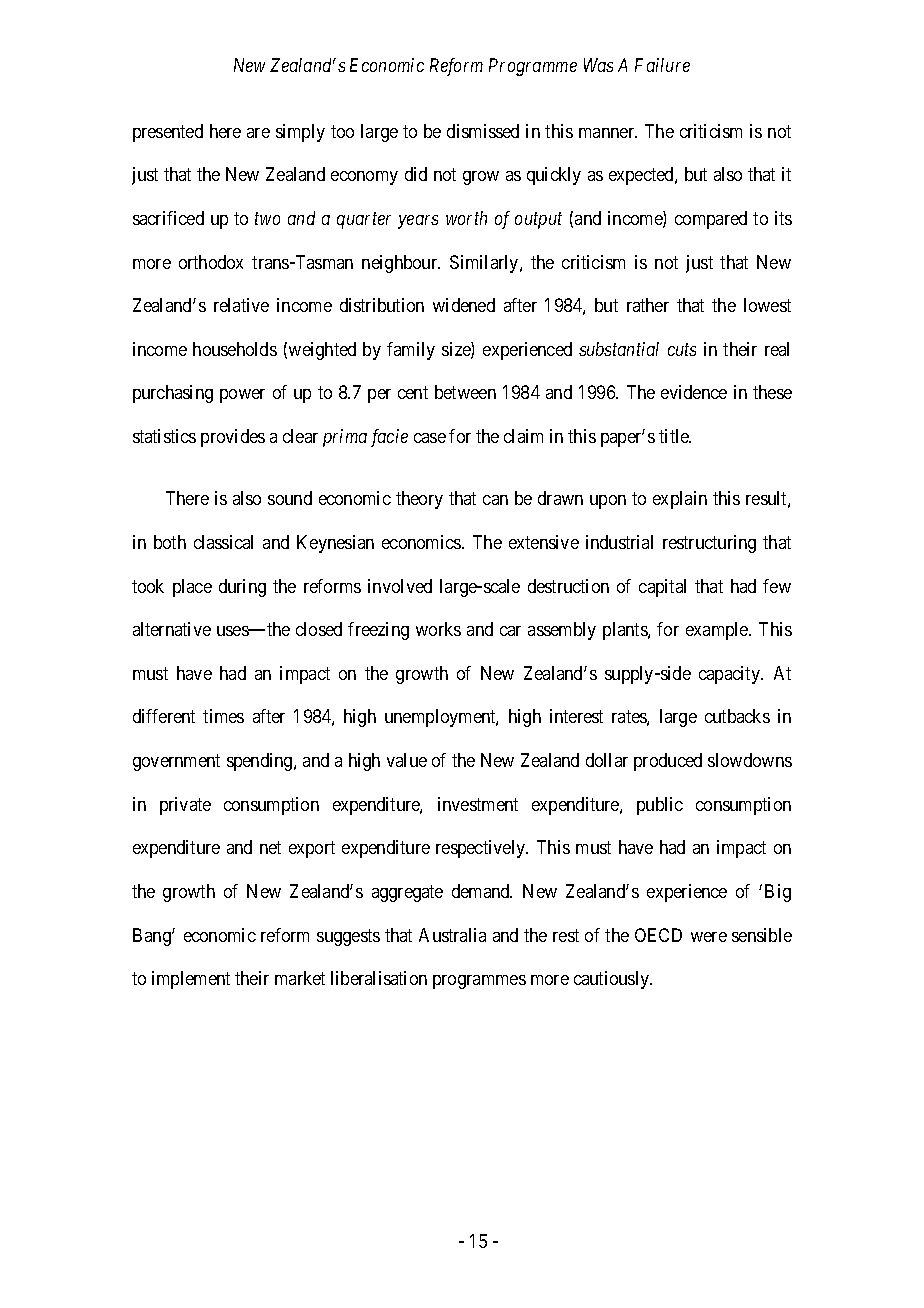  Describe the element at coordinates (168, 133) in the image. I see `presented` at that location.
